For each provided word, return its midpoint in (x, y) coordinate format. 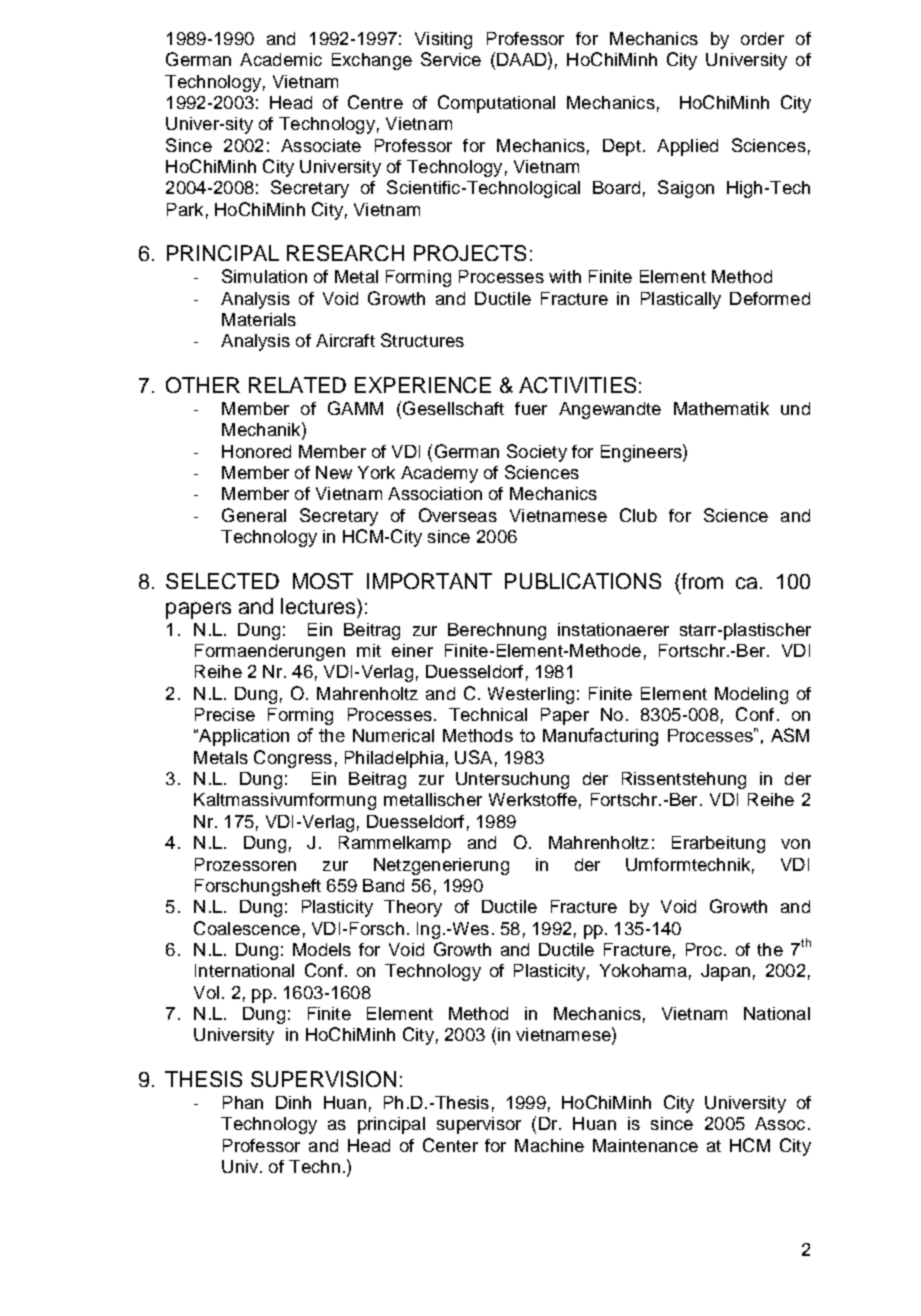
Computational (496, 104)
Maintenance (645, 1145)
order (762, 38)
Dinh (293, 1102)
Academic (281, 59)
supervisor (479, 1125)
